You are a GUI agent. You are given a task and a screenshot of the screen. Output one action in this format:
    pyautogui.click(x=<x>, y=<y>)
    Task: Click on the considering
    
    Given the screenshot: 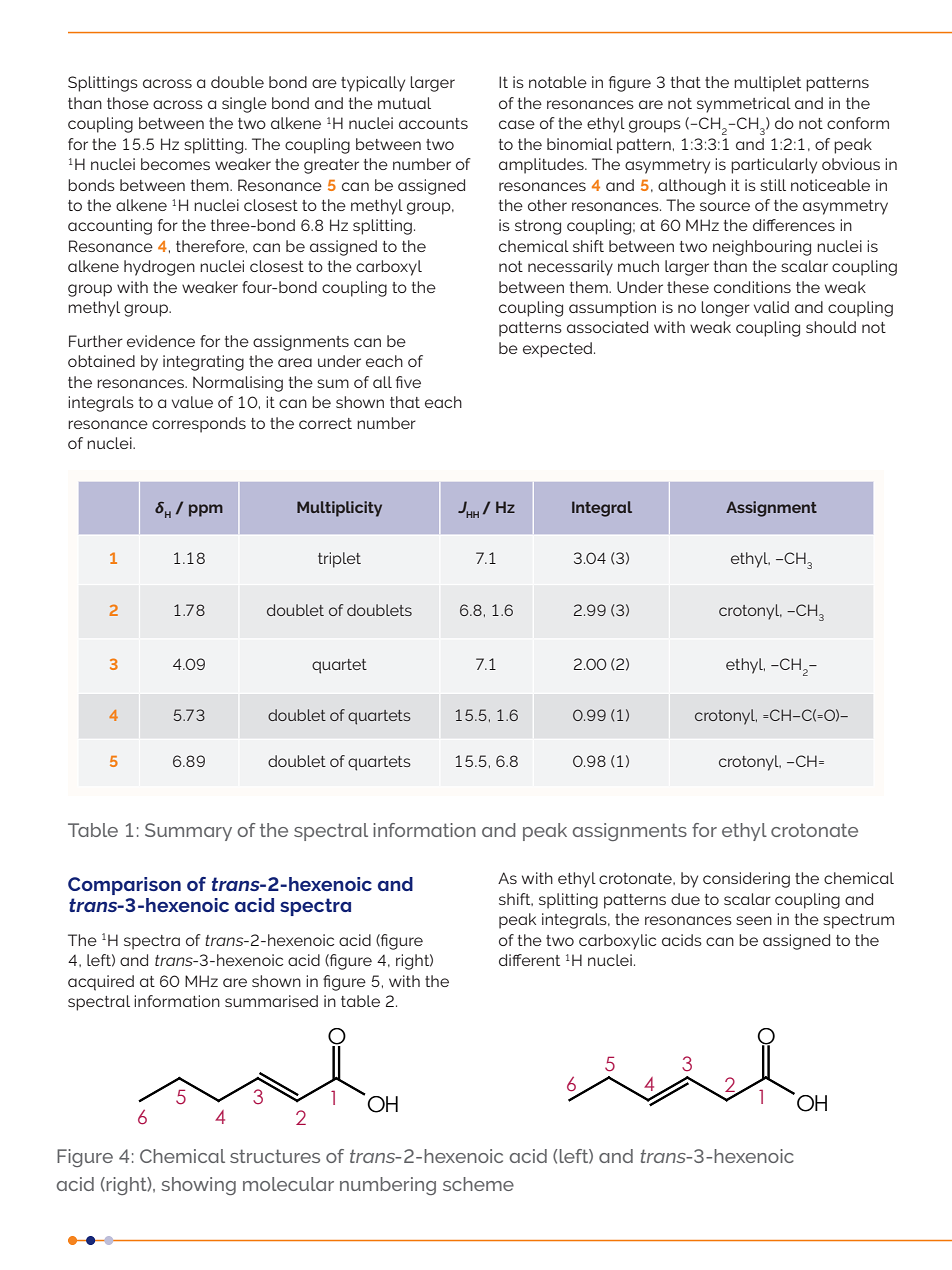 What is the action you would take?
    pyautogui.click(x=746, y=880)
